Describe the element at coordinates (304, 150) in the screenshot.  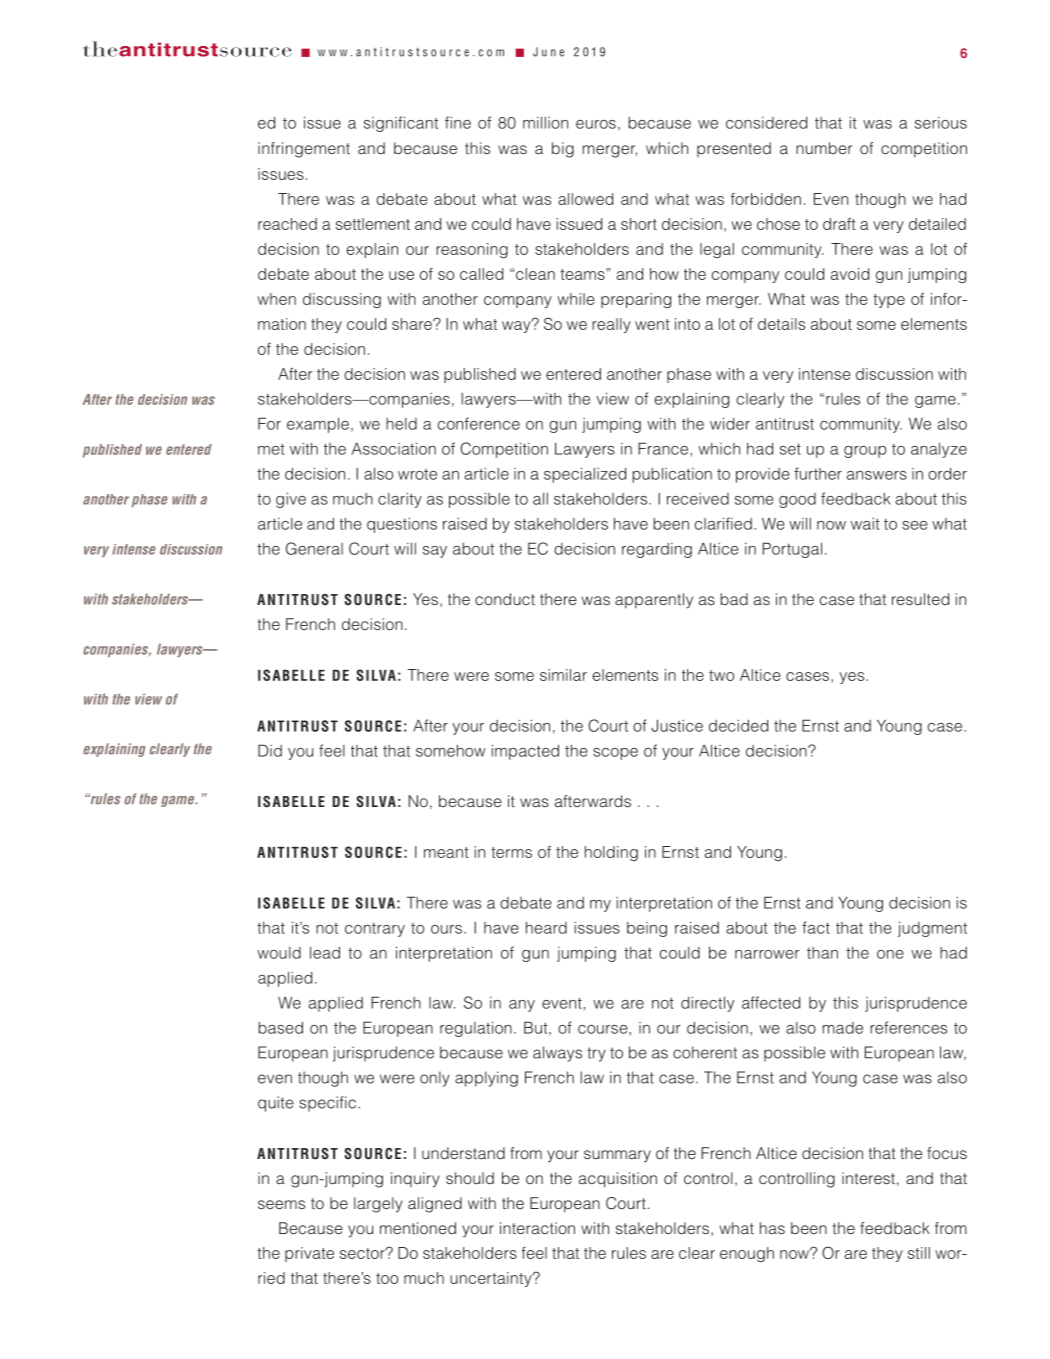
I see `infringement` at that location.
